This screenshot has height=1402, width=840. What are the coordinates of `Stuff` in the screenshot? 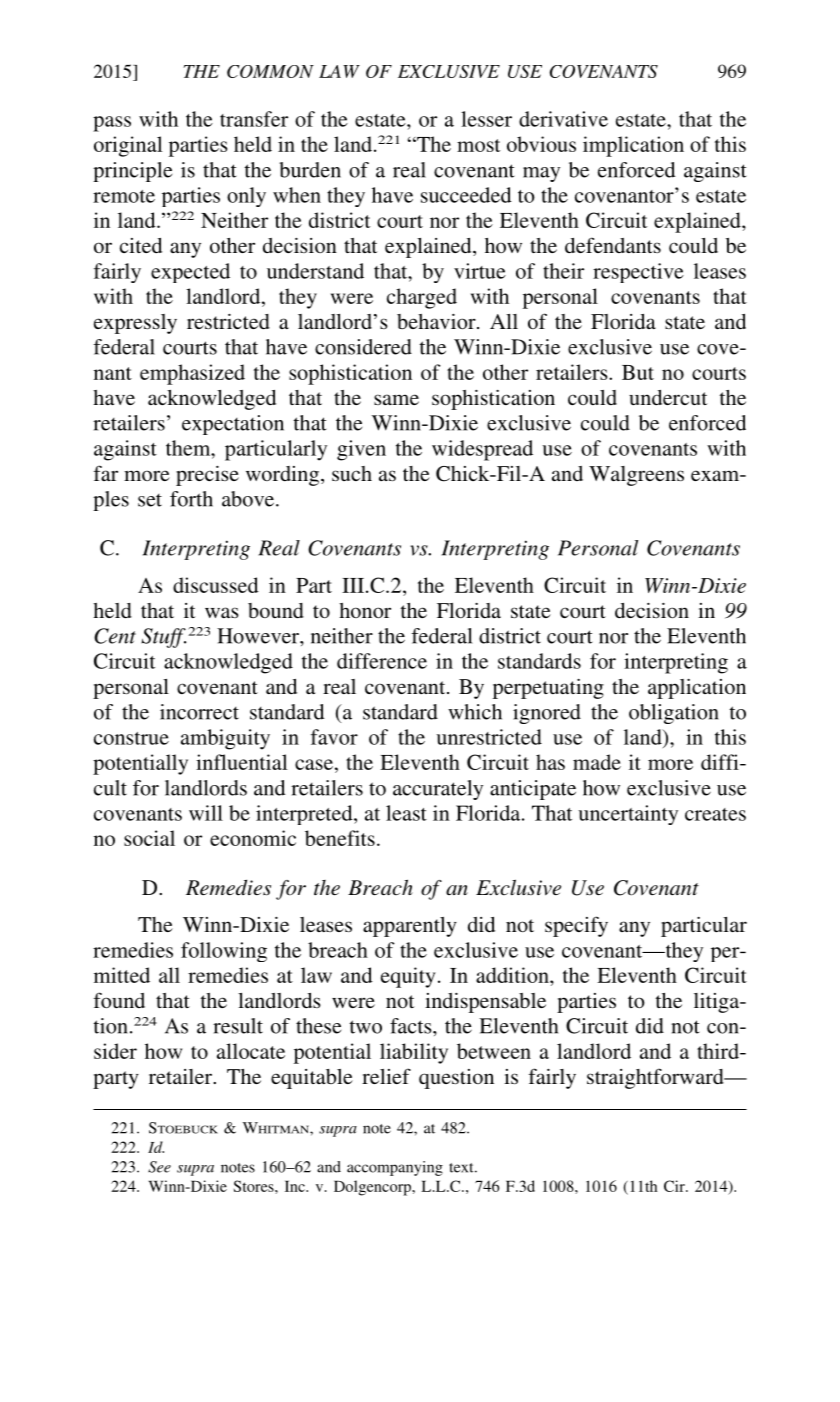 It's located at (163, 638).
